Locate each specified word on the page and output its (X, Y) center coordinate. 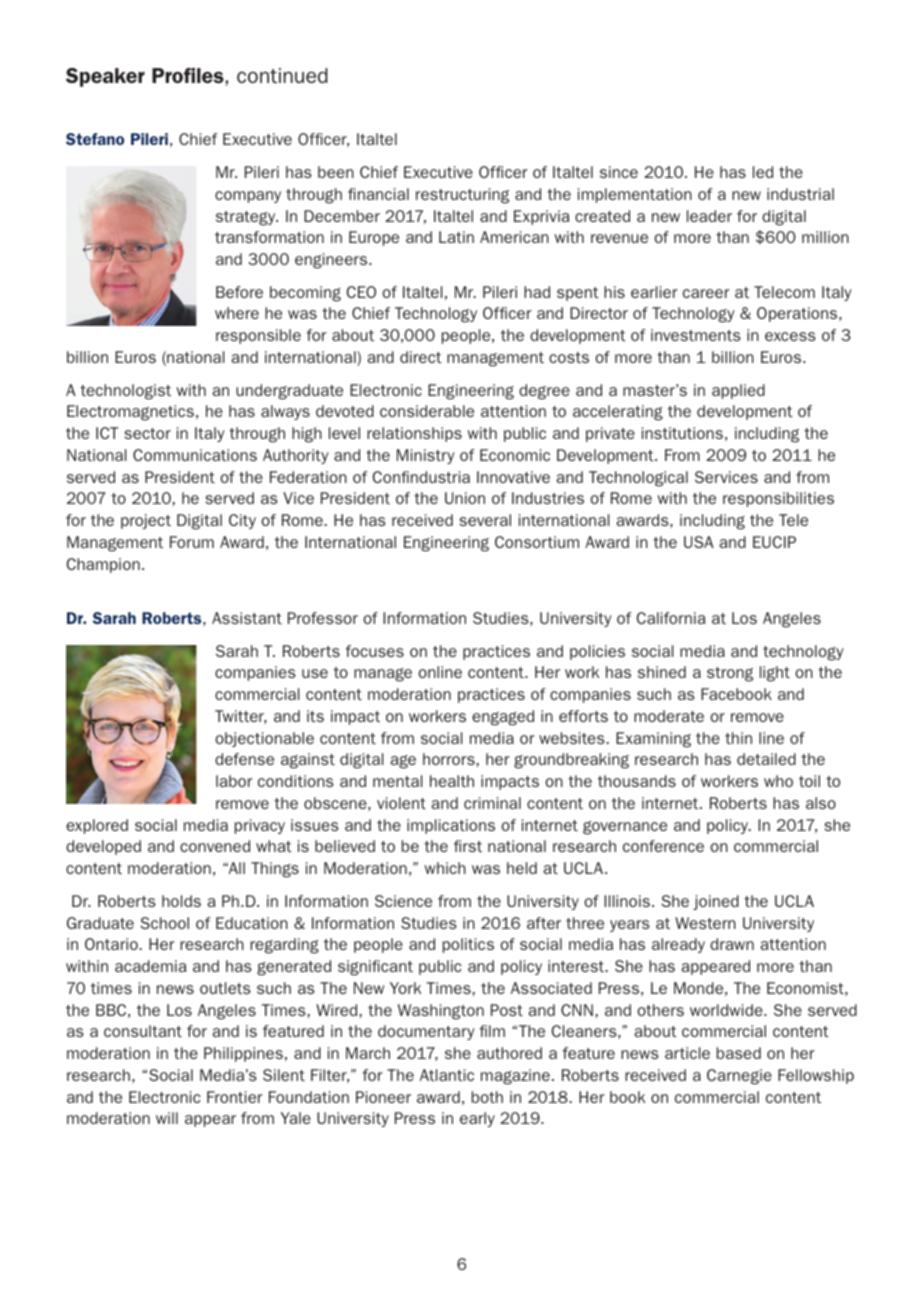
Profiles (189, 75)
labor (234, 781)
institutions (682, 433)
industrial (800, 194)
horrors (450, 759)
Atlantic (447, 1075)
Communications (195, 455)
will (167, 1118)
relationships (414, 434)
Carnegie (739, 1077)
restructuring (462, 196)
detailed (766, 759)
